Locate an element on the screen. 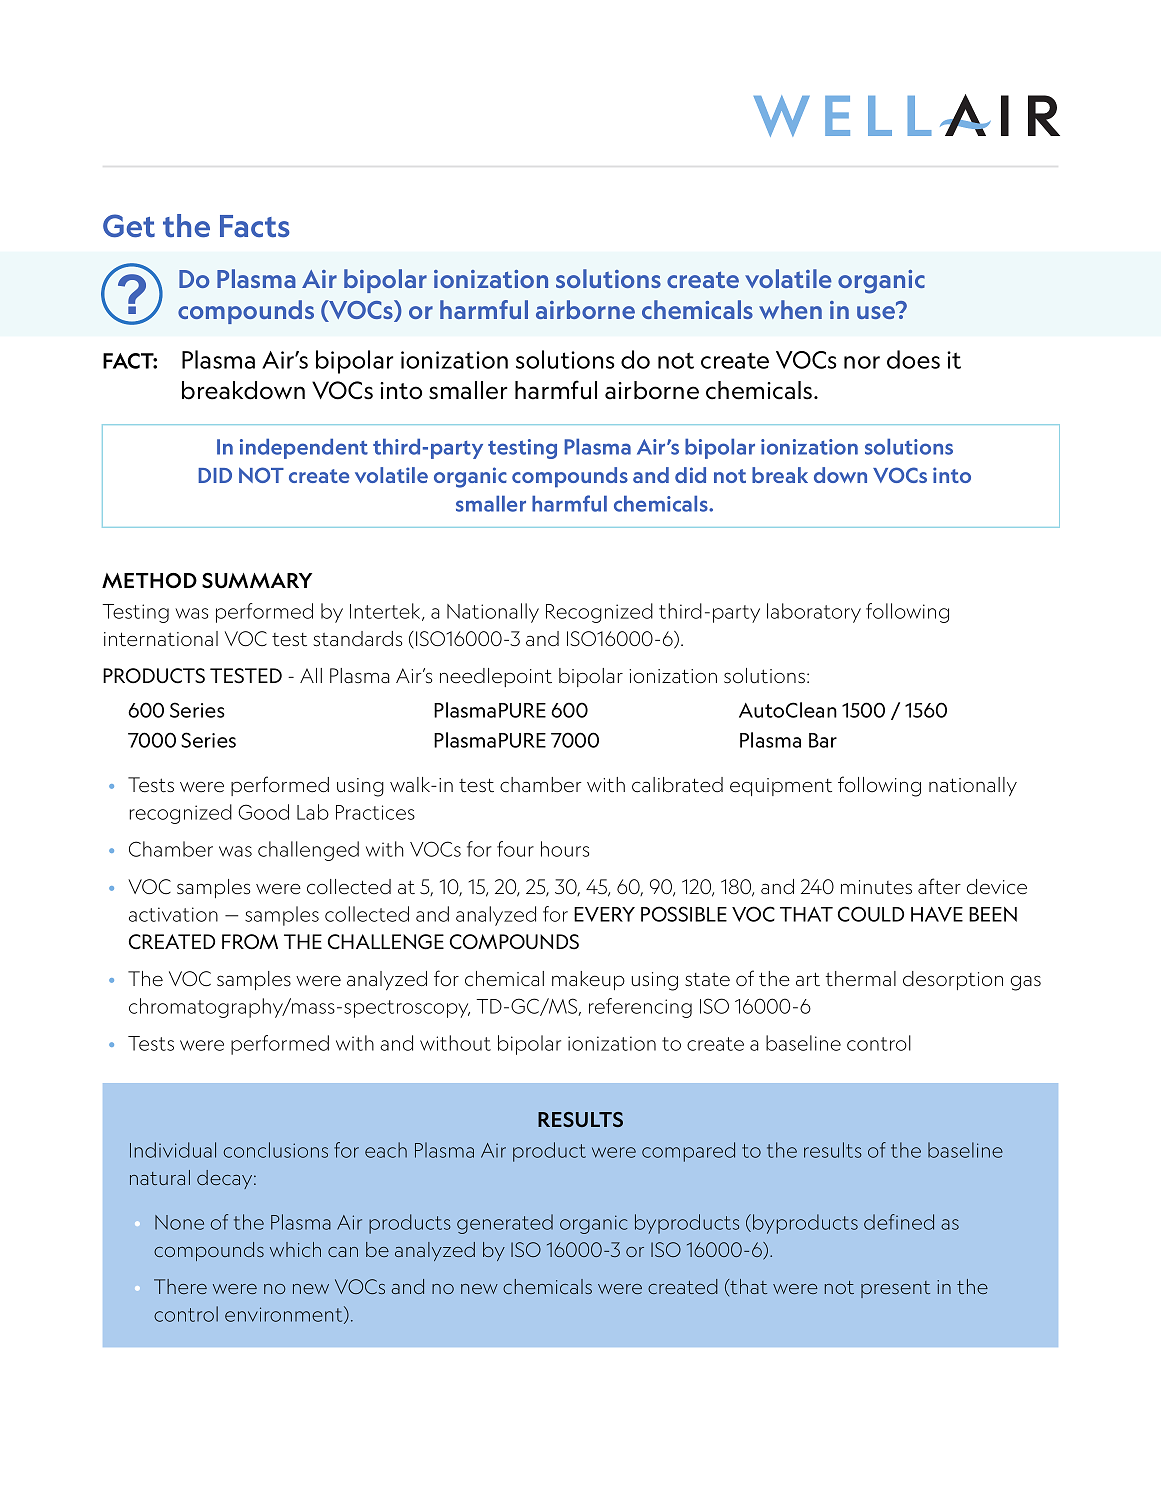 The image size is (1161, 1503). generated is located at coordinates (505, 1224).
